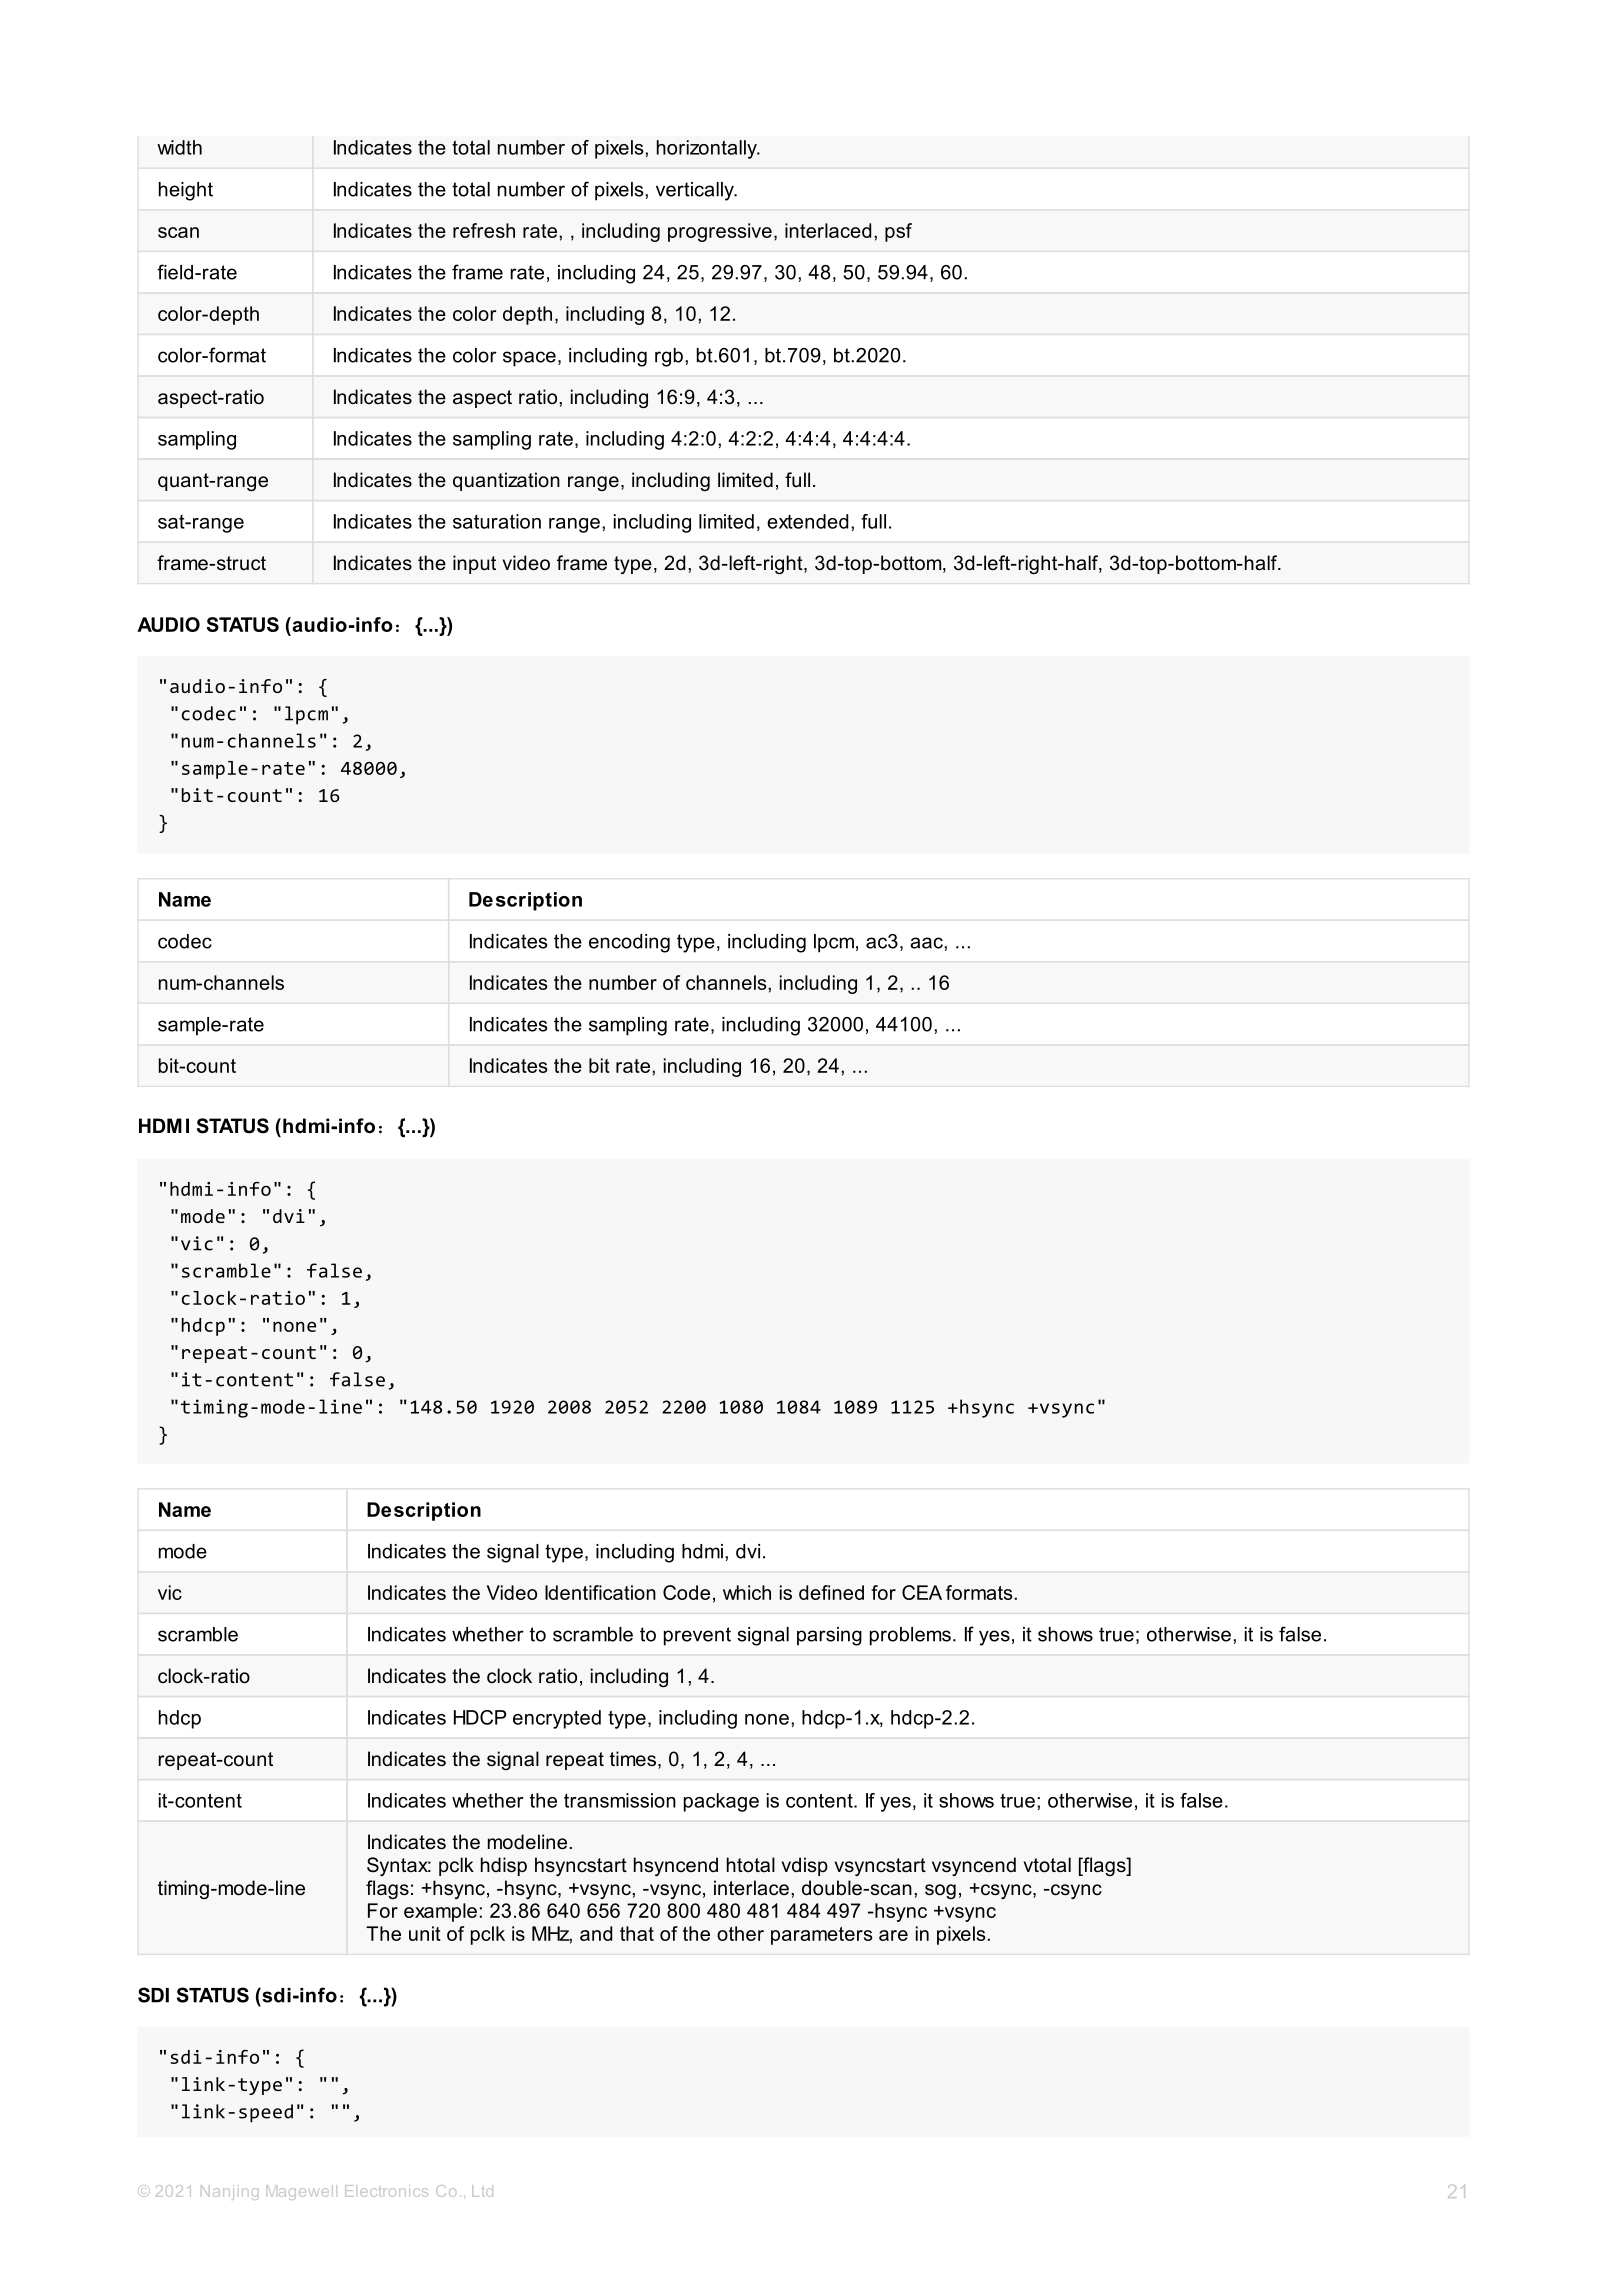 This screenshot has height=2273, width=1607. I want to click on progressive, so click(720, 232).
